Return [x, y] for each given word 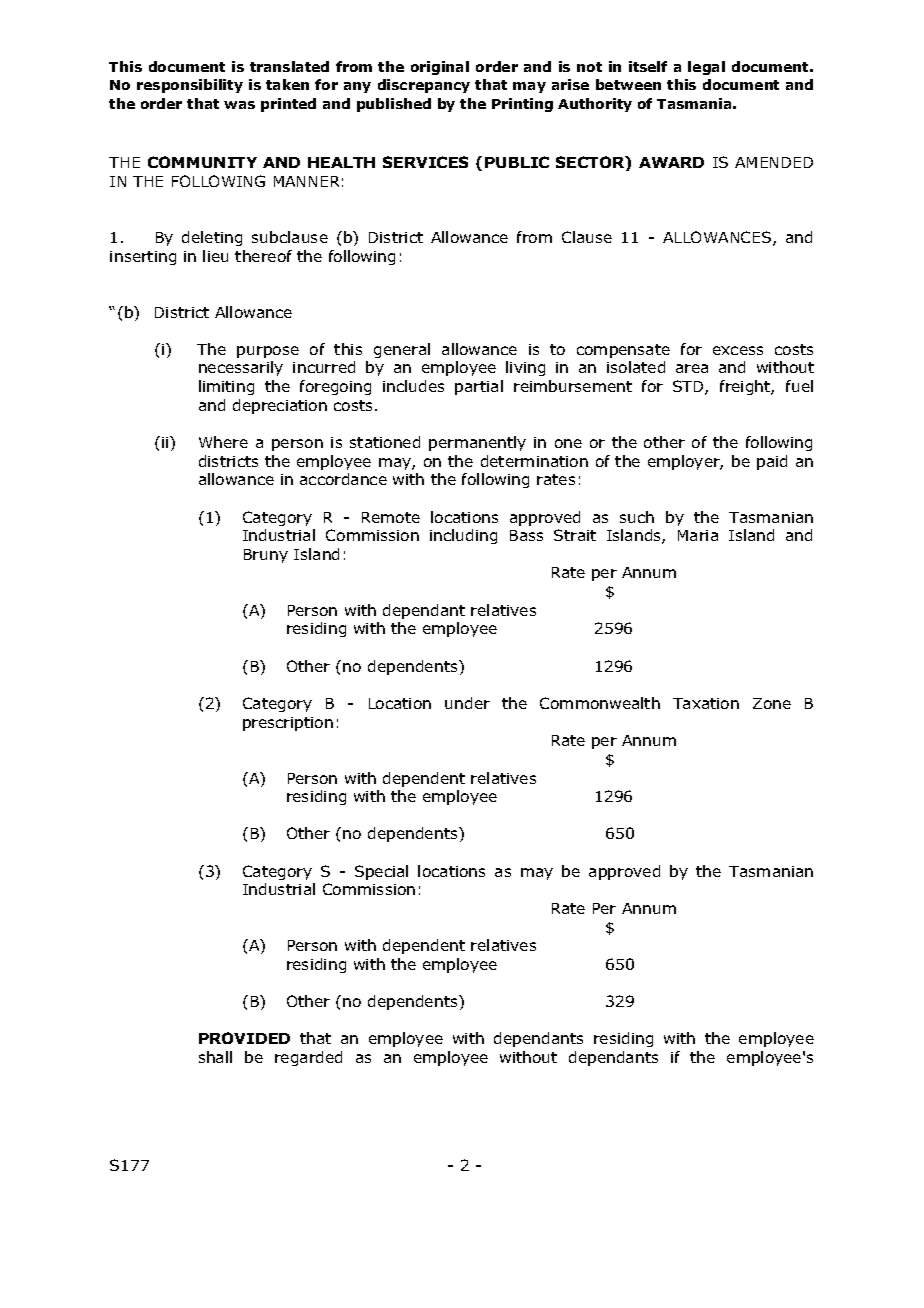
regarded [308, 1058]
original [440, 68]
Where [223, 442]
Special [381, 872]
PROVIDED [244, 1038]
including [463, 536]
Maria [698, 535]
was [239, 105]
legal [706, 68]
